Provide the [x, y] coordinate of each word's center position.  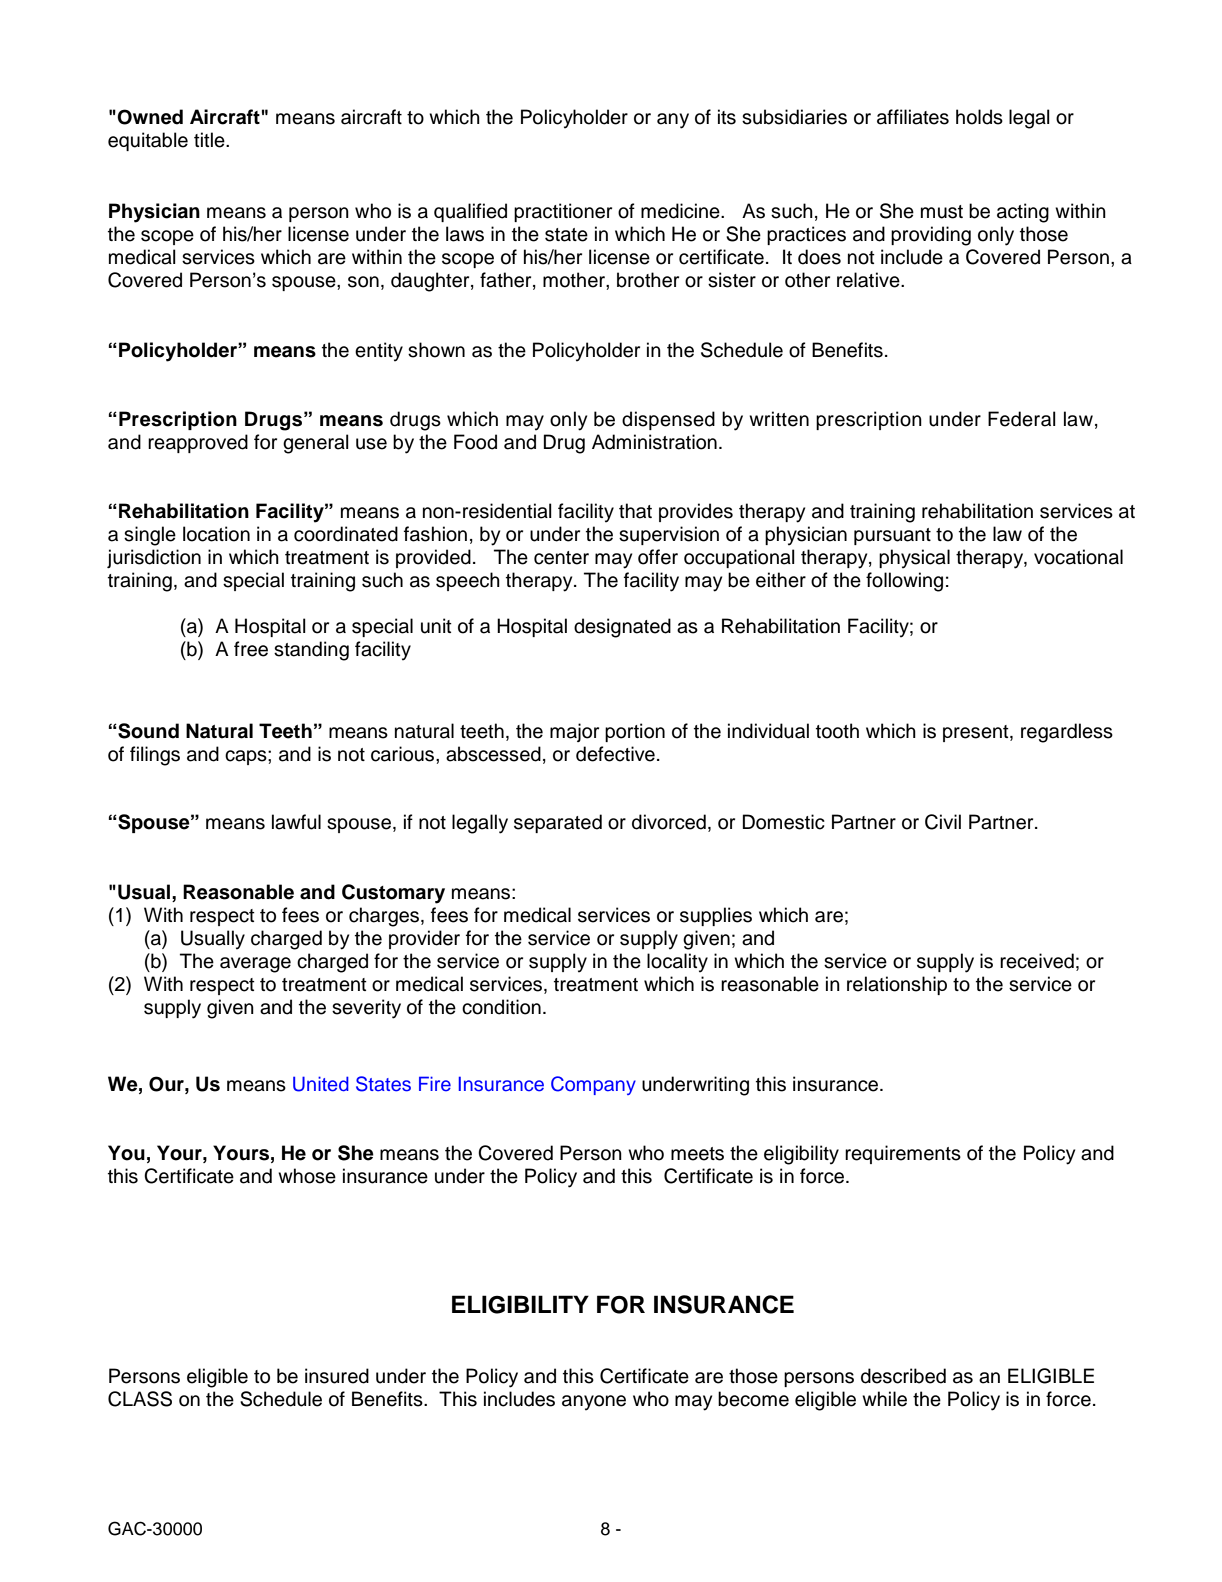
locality [677, 963]
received [1037, 961]
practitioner [563, 212]
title [210, 140]
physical [914, 559]
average [255, 965]
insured [337, 1376]
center [561, 558]
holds [979, 117]
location [216, 534]
